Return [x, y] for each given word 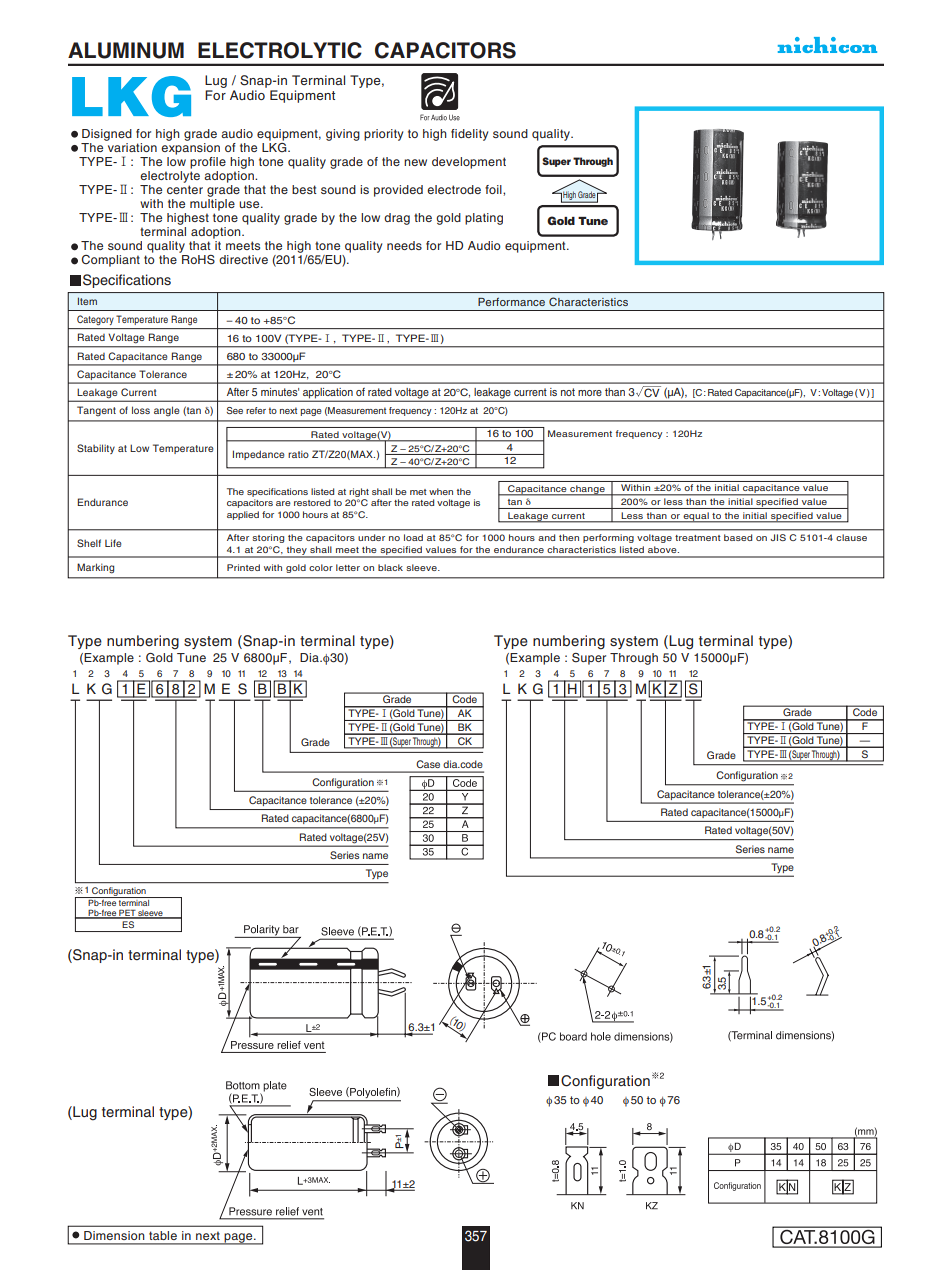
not [568, 392]
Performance [511, 302]
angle [167, 411]
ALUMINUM [126, 50]
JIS [778, 537]
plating [484, 219]
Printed [243, 567]
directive [243, 259]
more [590, 393]
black [390, 567]
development [469, 163]
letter [348, 567]
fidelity [469, 135]
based [738, 537]
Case [428, 764]
